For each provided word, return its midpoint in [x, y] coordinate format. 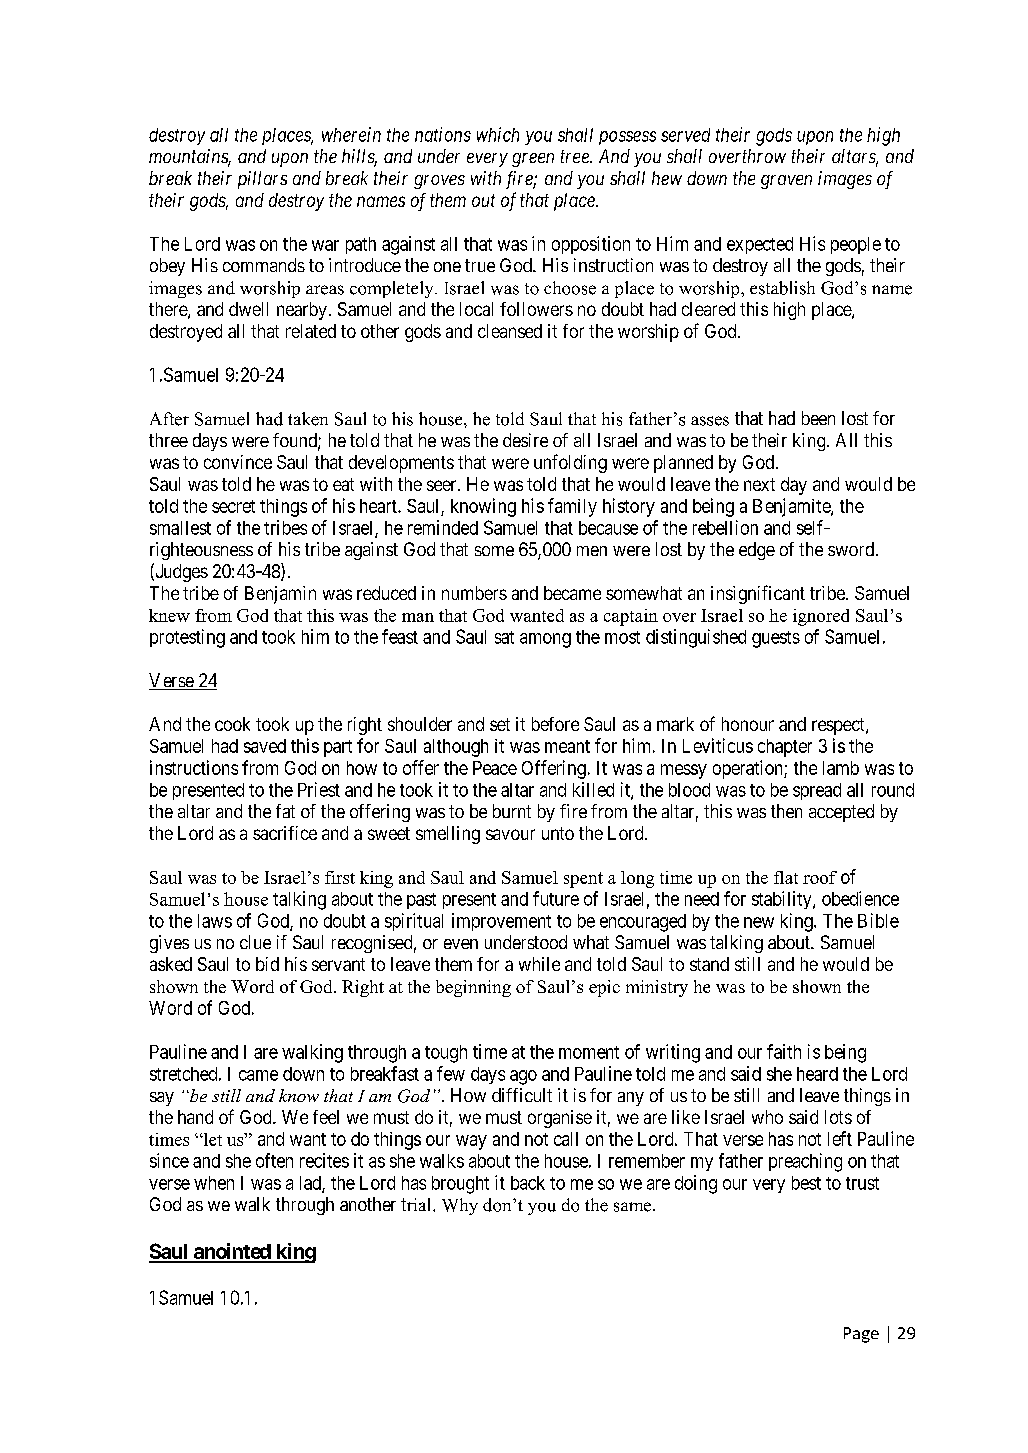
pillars [262, 180]
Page [861, 1335]
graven [786, 182]
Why [460, 1206]
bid [267, 964]
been [818, 418]
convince [238, 462]
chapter [785, 748]
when [214, 1183]
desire [525, 440]
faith [784, 1051]
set [500, 724]
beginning [473, 988]
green [533, 160]
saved [265, 746]
